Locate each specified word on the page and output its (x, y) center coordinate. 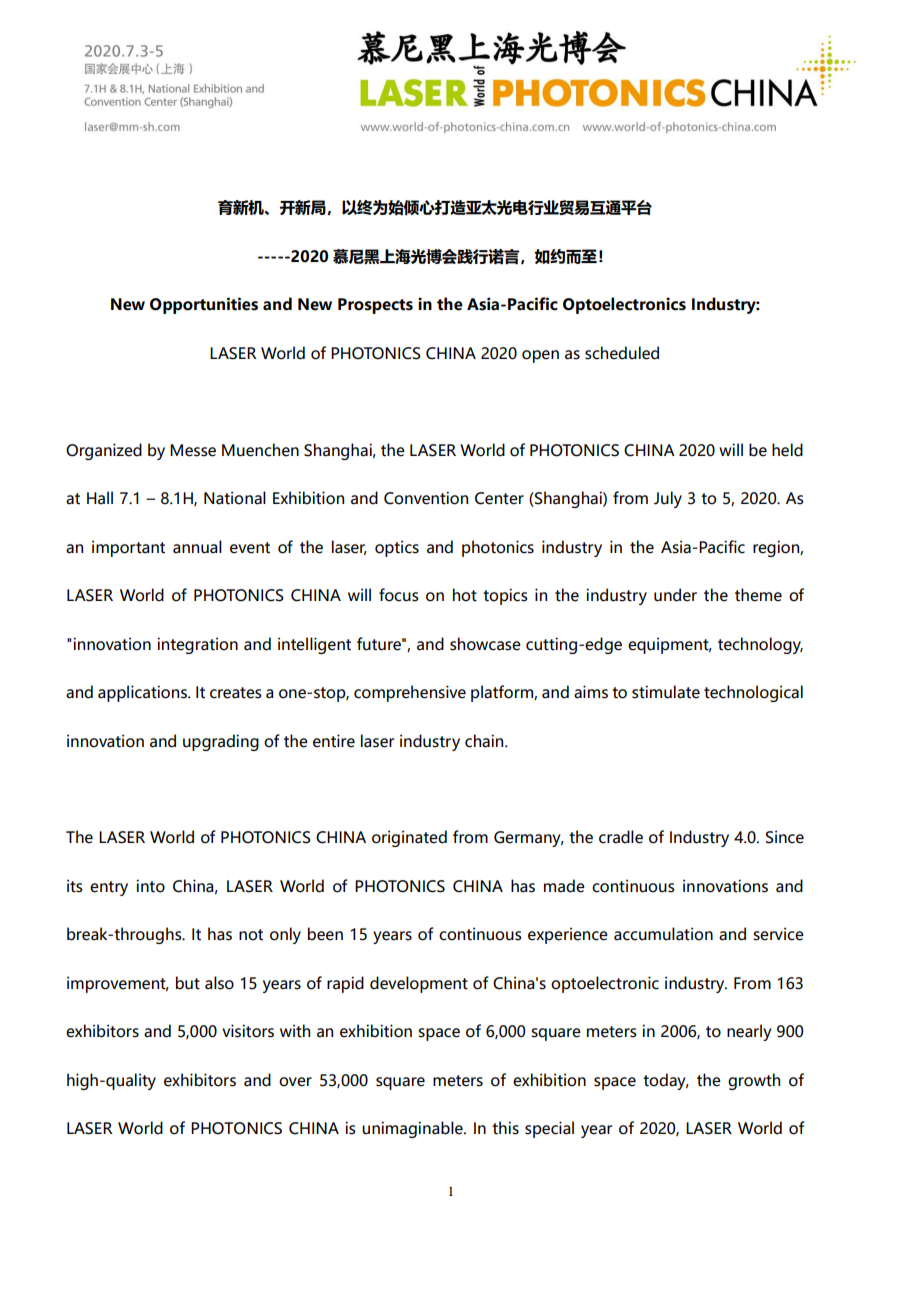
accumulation (663, 934)
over (295, 1082)
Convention (426, 498)
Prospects (375, 306)
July (668, 499)
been (325, 934)
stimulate (666, 692)
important (128, 548)
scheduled (622, 353)
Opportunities (204, 305)
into (150, 886)
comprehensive (410, 693)
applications (143, 693)
